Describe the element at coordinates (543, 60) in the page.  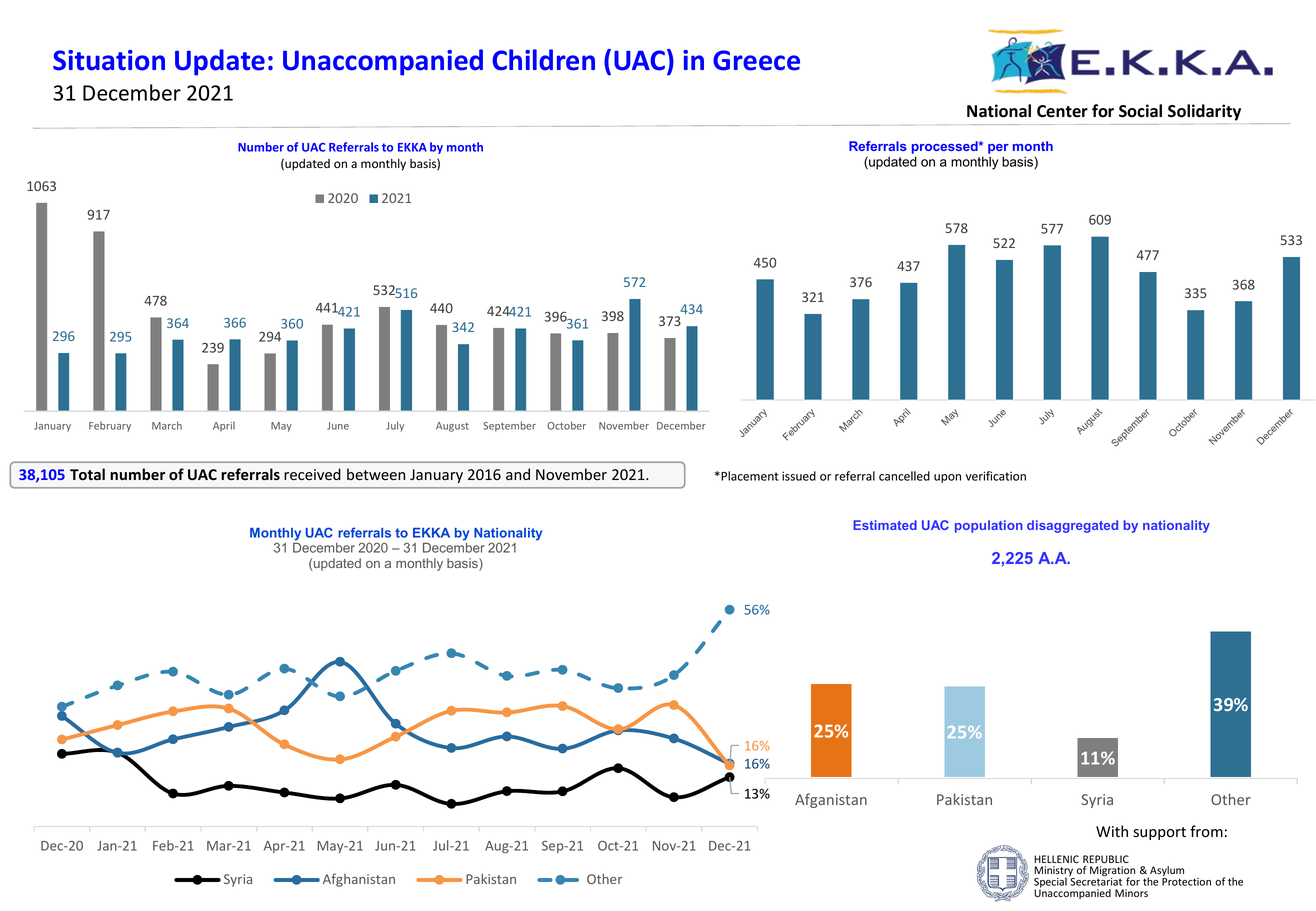
I see `Children` at that location.
